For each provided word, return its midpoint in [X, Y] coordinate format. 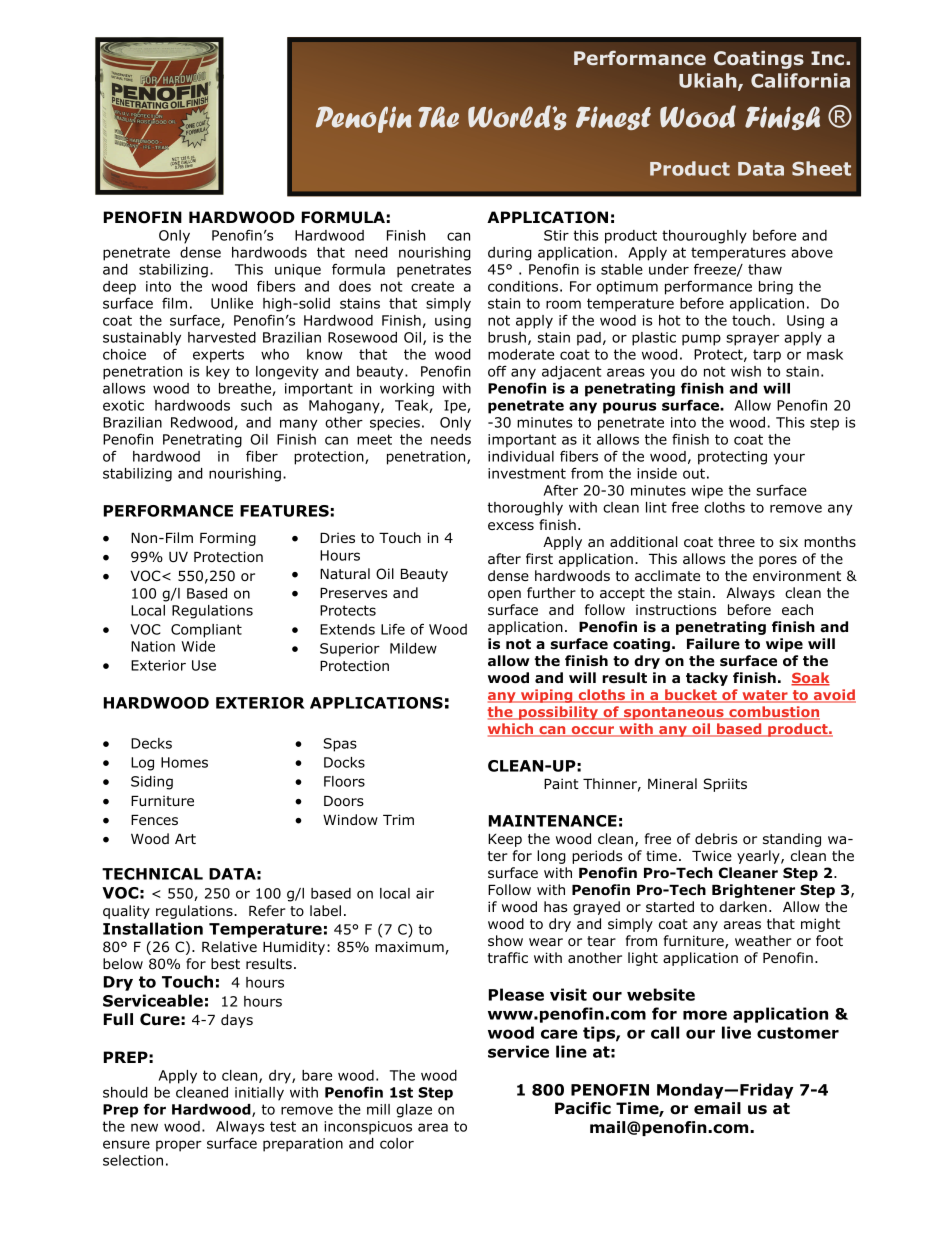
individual [521, 456]
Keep [505, 840]
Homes [184, 762]
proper [179, 1146]
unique [298, 271]
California [800, 80]
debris [716, 839]
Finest [613, 118]
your [789, 459]
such [256, 405]
